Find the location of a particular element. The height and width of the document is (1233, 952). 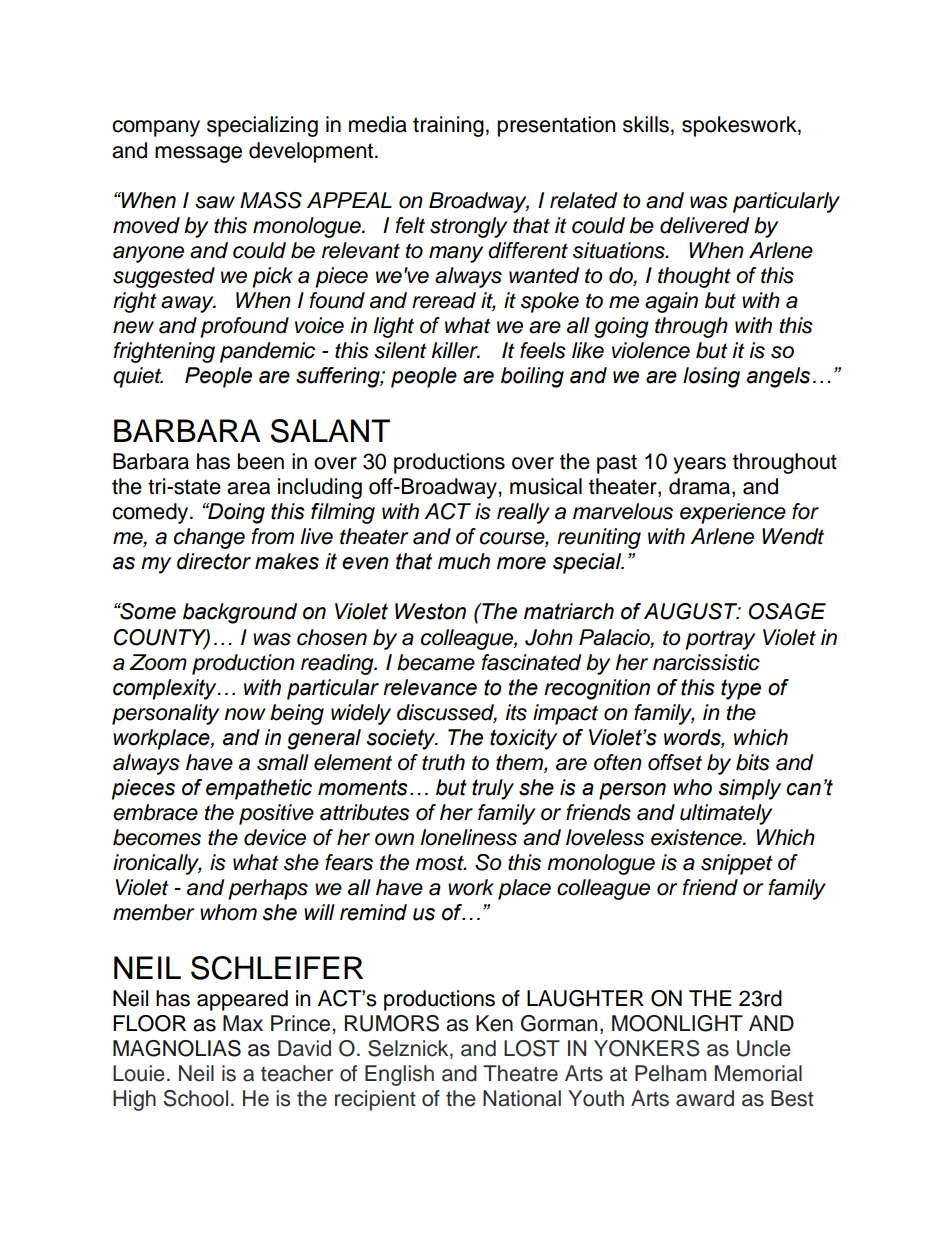

AUGUST is located at coordinates (692, 611).
